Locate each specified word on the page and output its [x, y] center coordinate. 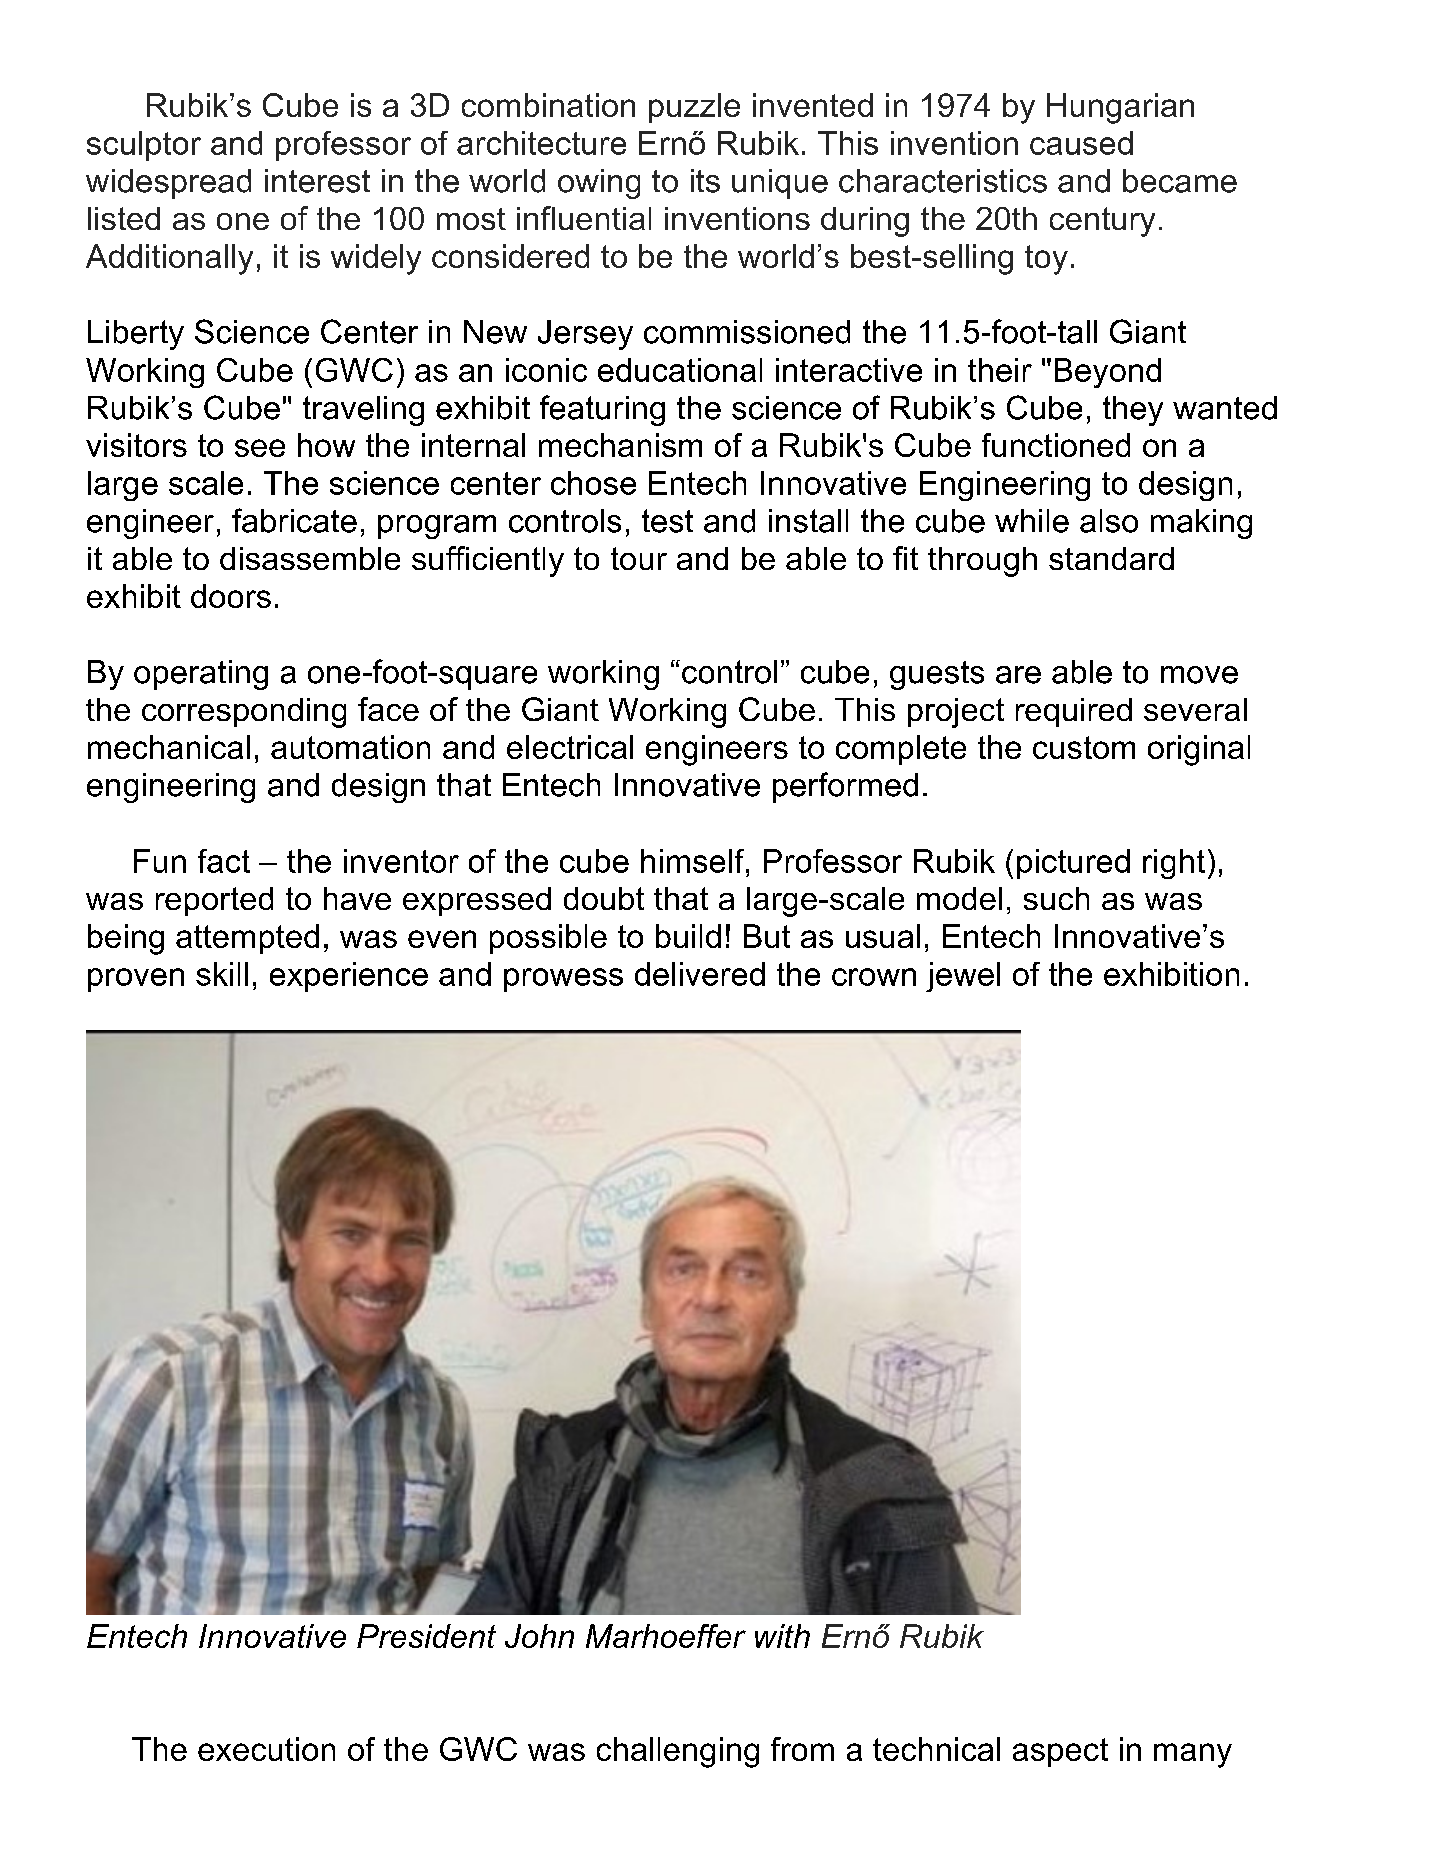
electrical [570, 747]
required [1074, 712]
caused [1081, 143]
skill [222, 974]
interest [317, 181]
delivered [700, 974]
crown [874, 977]
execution [266, 1749]
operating [201, 675]
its [705, 181]
